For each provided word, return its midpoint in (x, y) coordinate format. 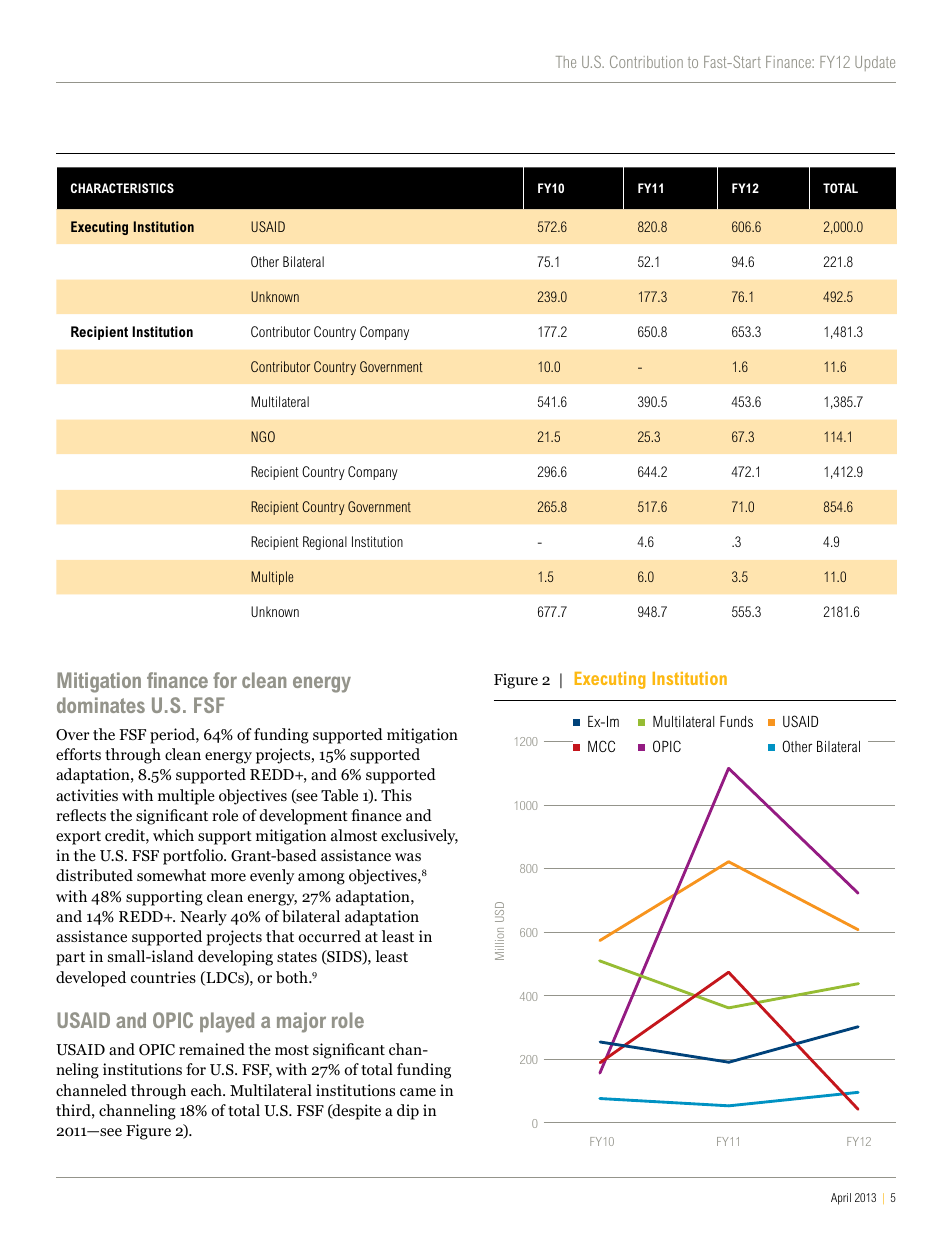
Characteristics (122, 188)
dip (408, 1112)
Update (875, 63)
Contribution (646, 62)
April (841, 1199)
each (207, 1090)
